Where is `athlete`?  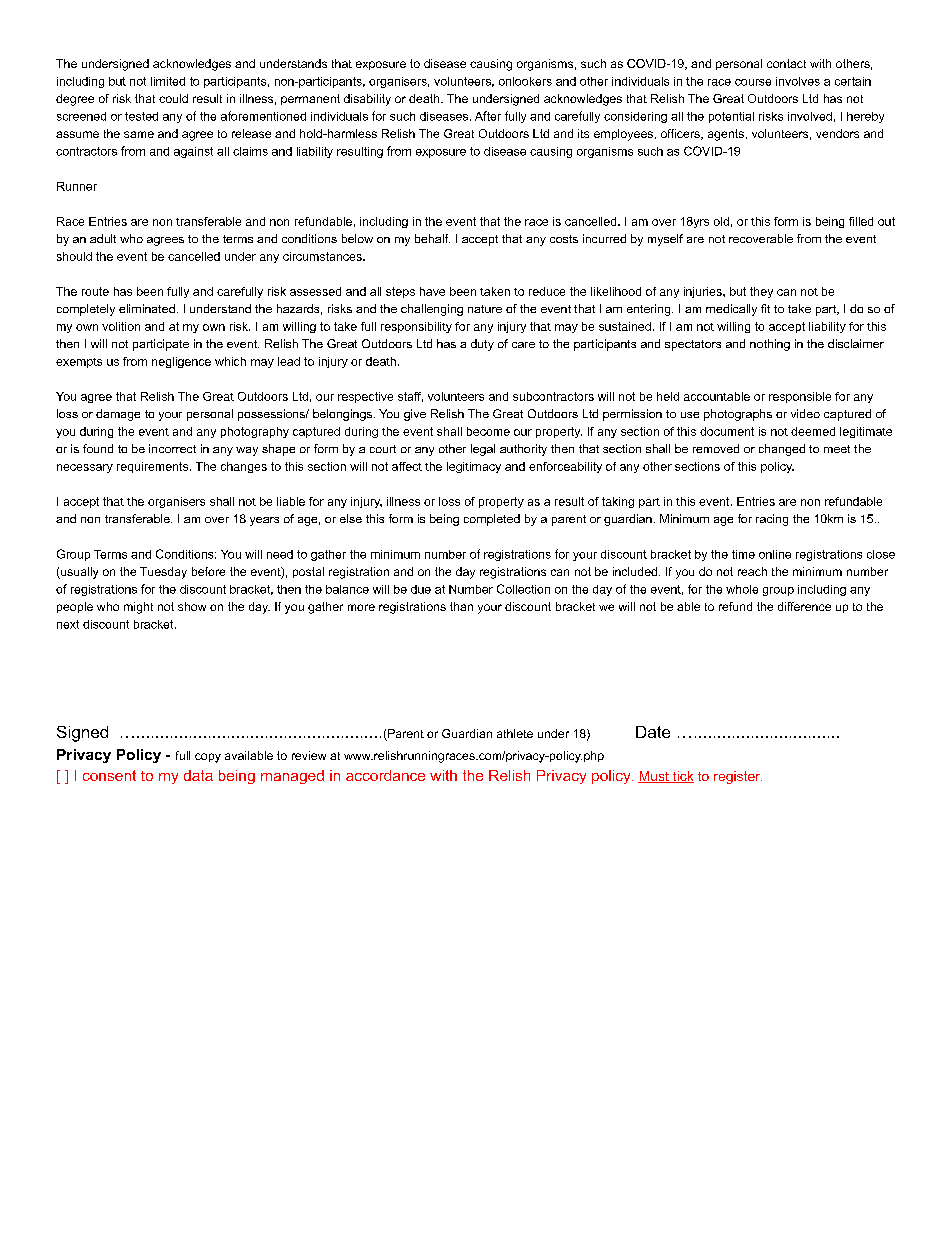 athlete is located at coordinates (515, 733).
